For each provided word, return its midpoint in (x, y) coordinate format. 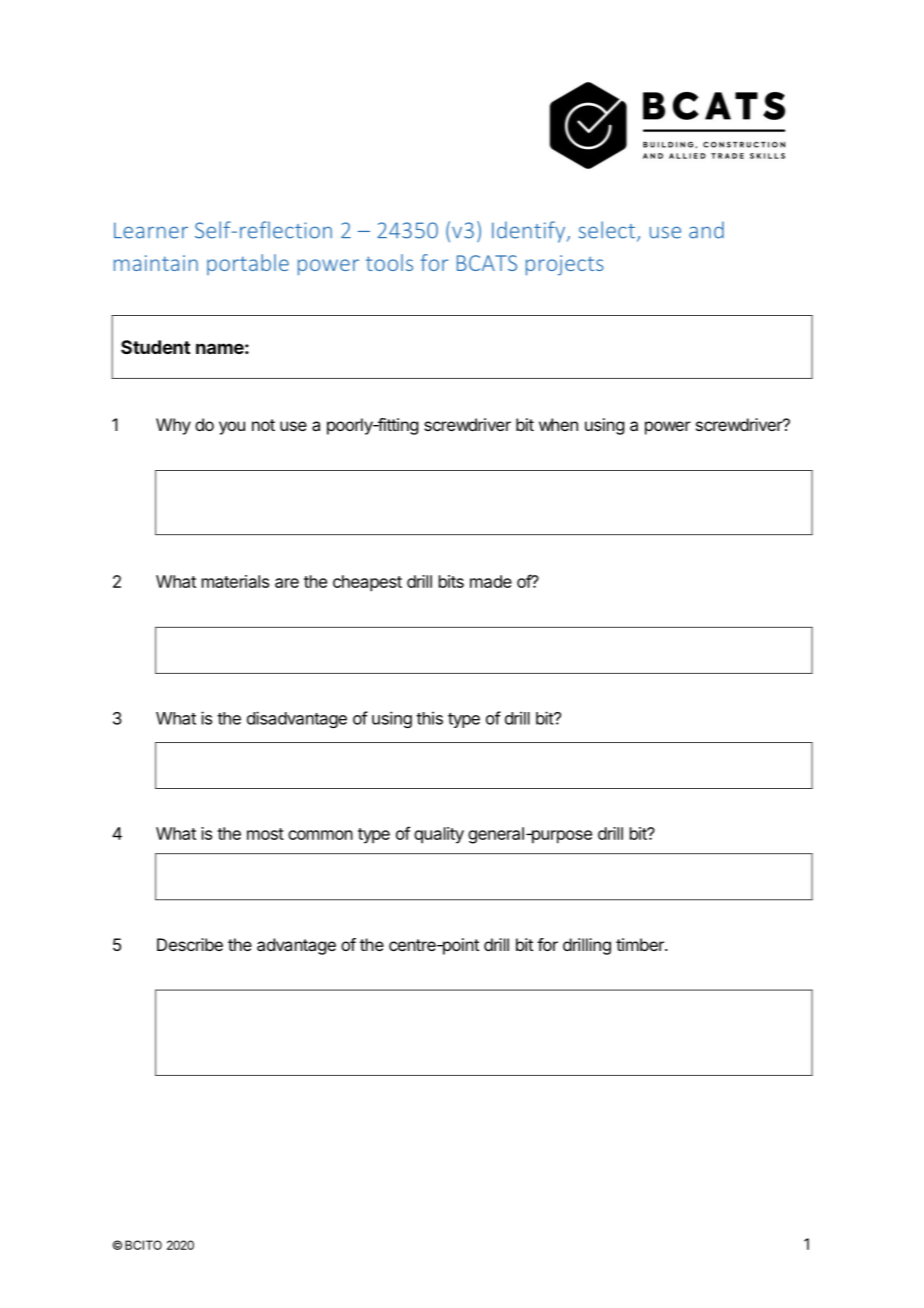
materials (235, 581)
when (558, 424)
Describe (190, 944)
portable (248, 264)
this (429, 718)
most (265, 834)
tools (389, 262)
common (320, 835)
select (606, 230)
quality (439, 835)
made (491, 581)
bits (451, 581)
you (232, 428)
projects (565, 265)
